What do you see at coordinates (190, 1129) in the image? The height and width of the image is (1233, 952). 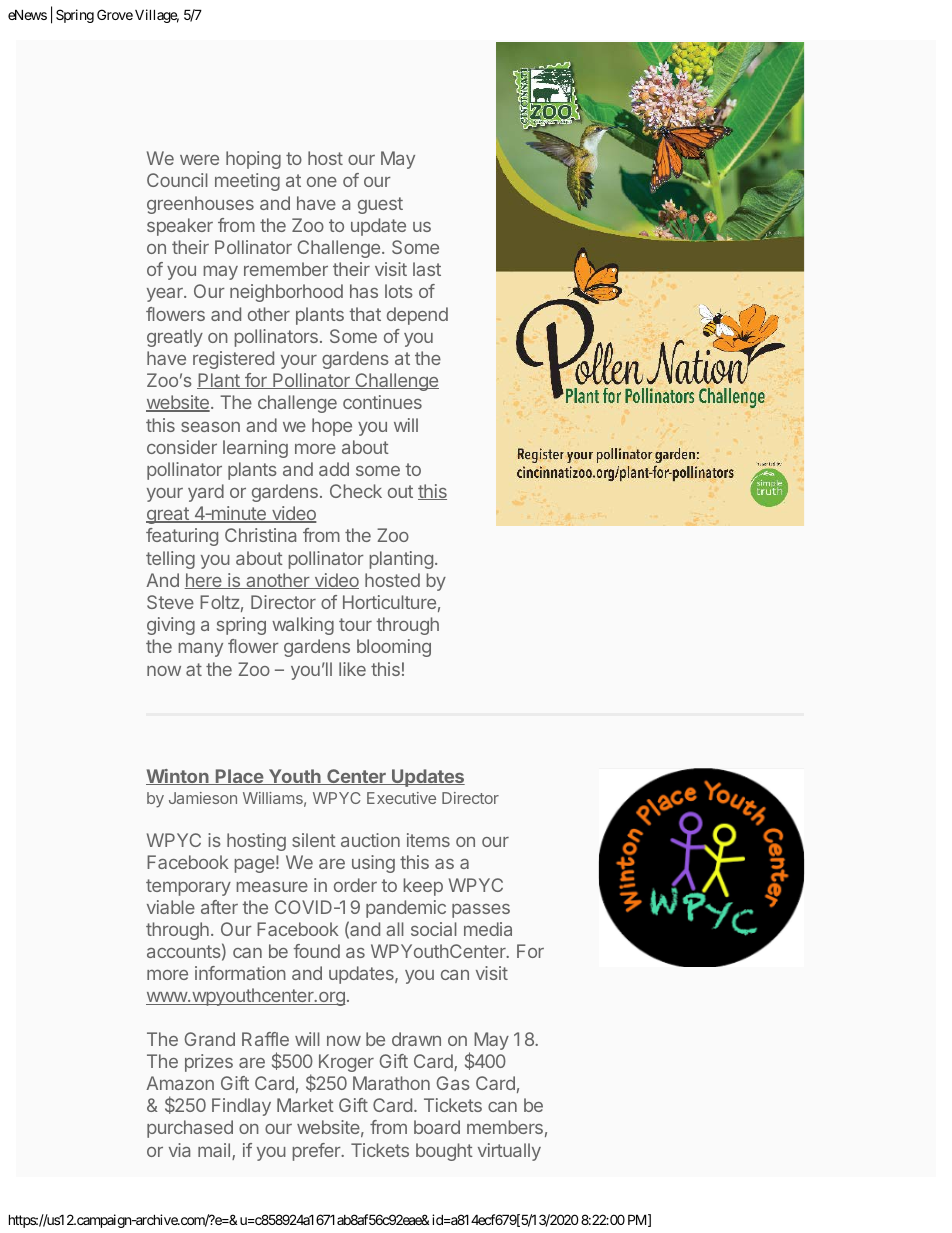 I see `purchased` at bounding box center [190, 1129].
